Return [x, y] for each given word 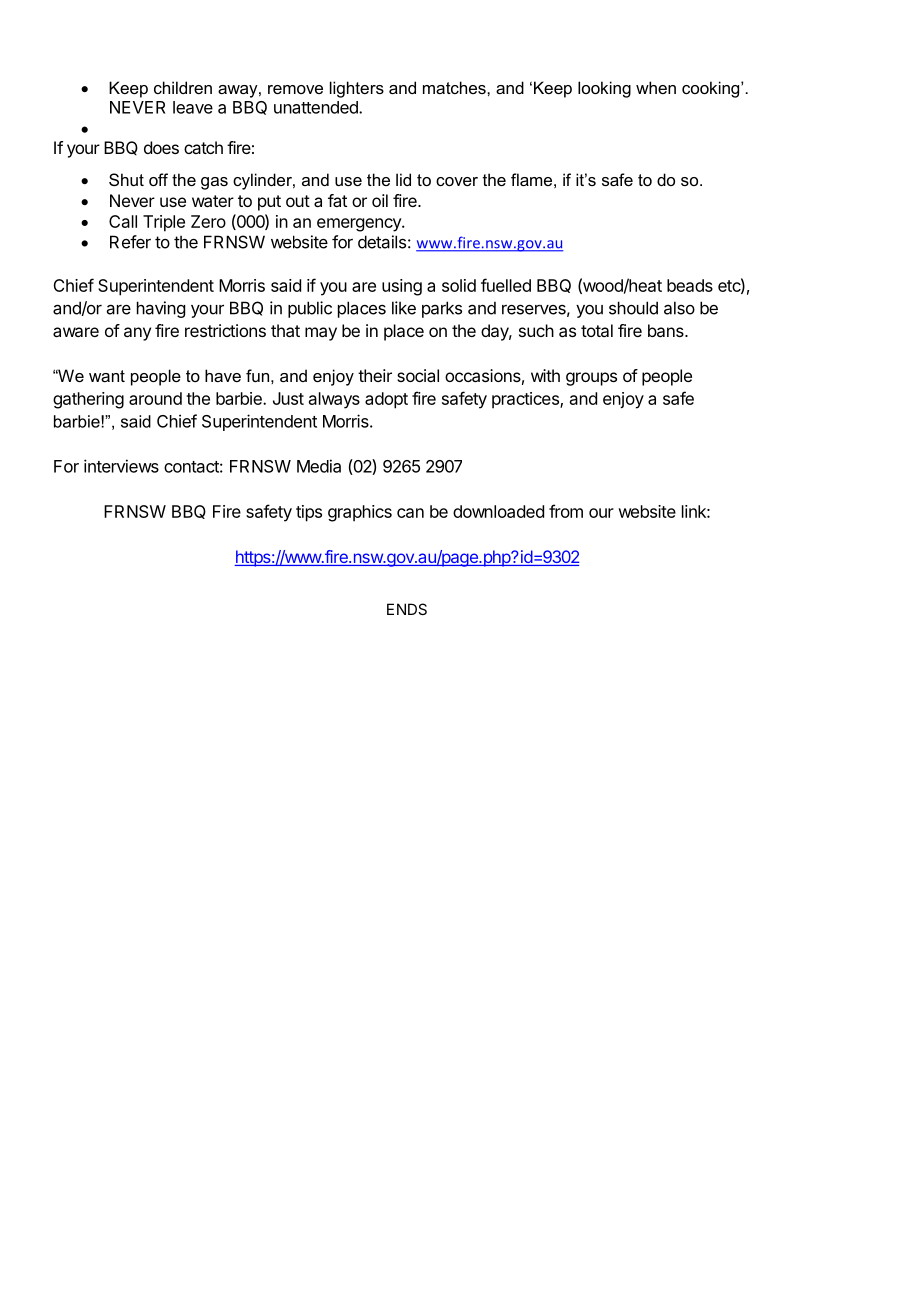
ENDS [407, 609]
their [375, 375]
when [656, 87]
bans [667, 330]
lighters [357, 89]
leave [193, 107]
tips [309, 513]
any [137, 334]
